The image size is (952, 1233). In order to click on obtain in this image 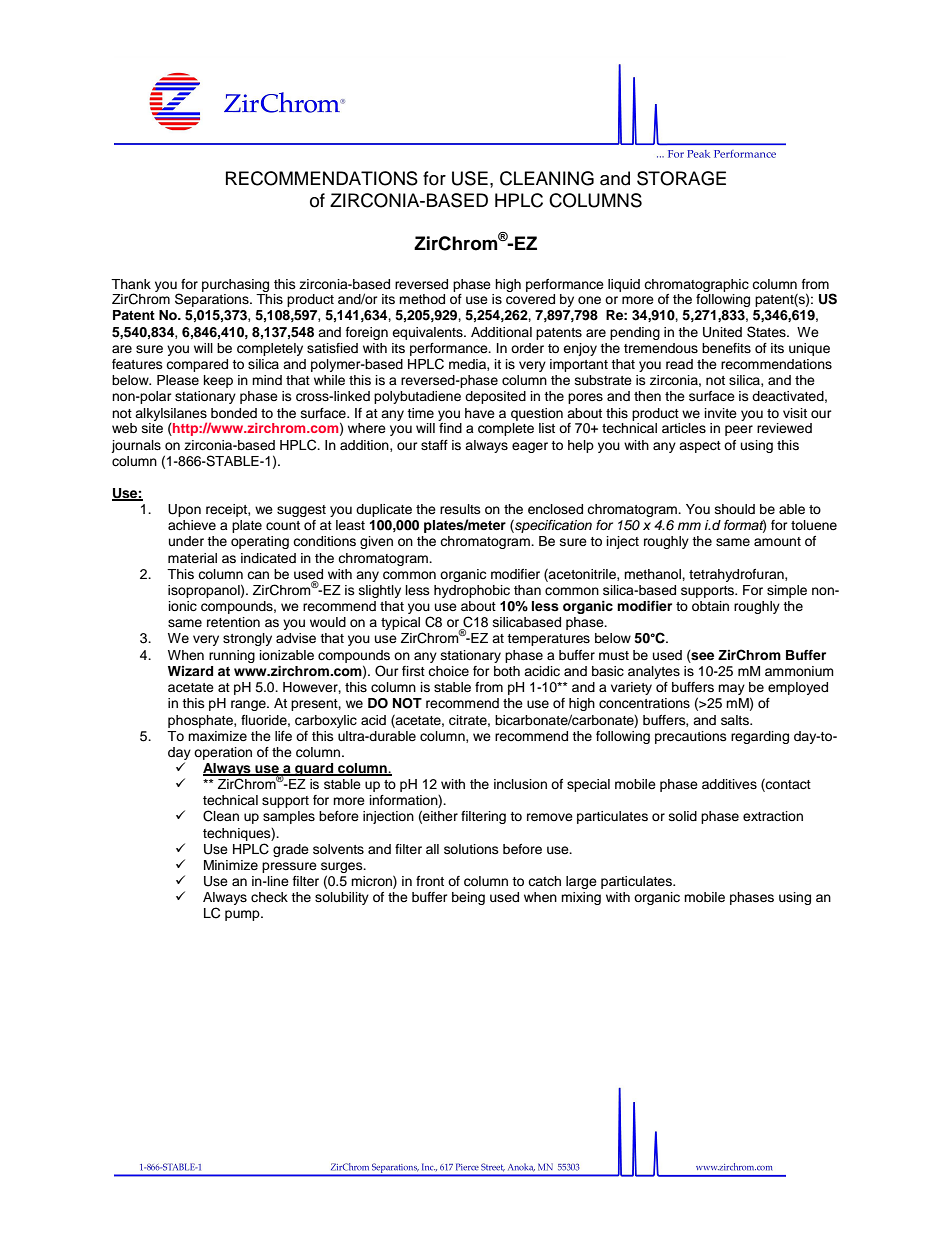, I will do `click(710, 606)`.
